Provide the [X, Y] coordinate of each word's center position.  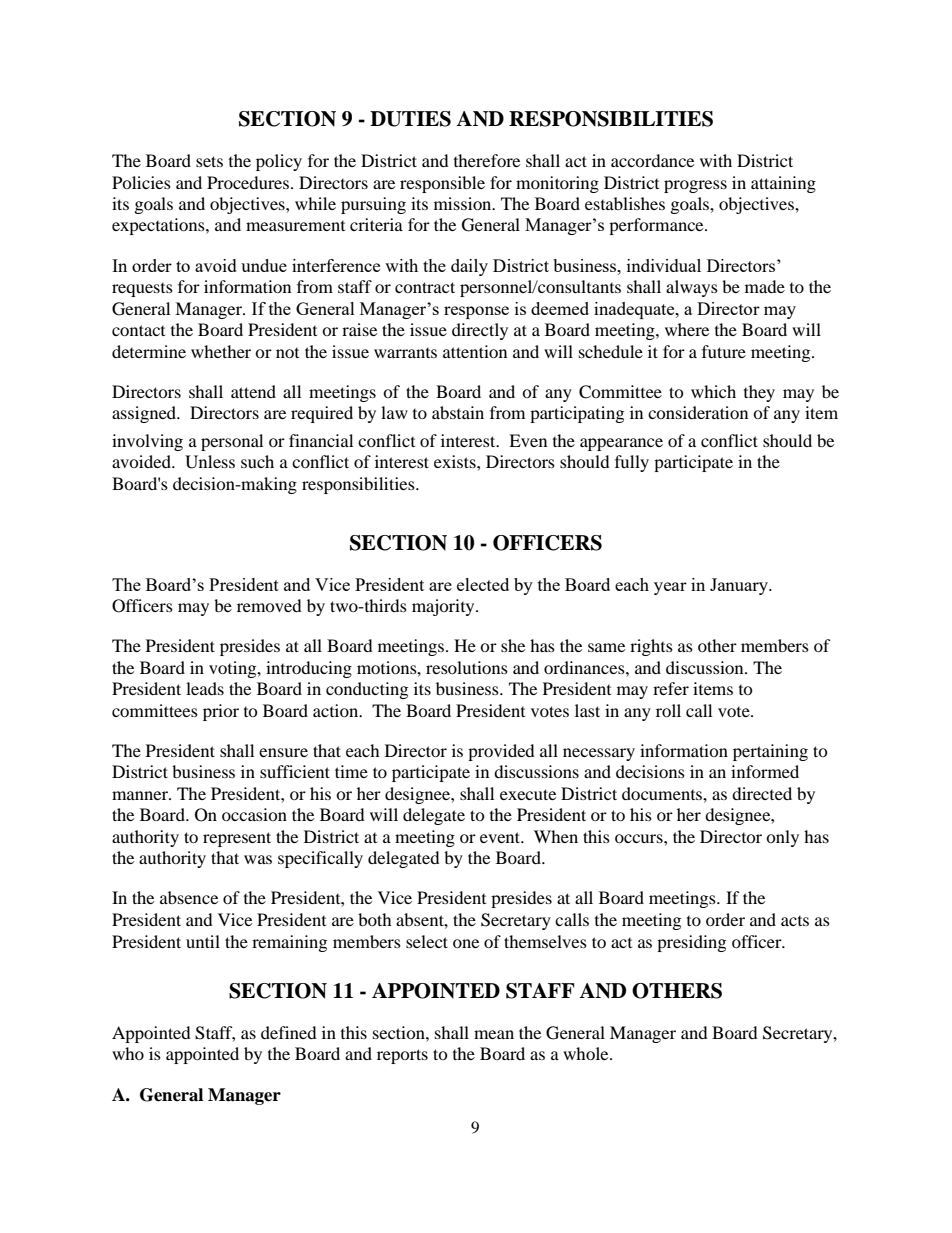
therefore [487, 160]
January [740, 586]
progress [695, 186]
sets [209, 161]
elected [483, 584]
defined [289, 1032]
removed [269, 605]
